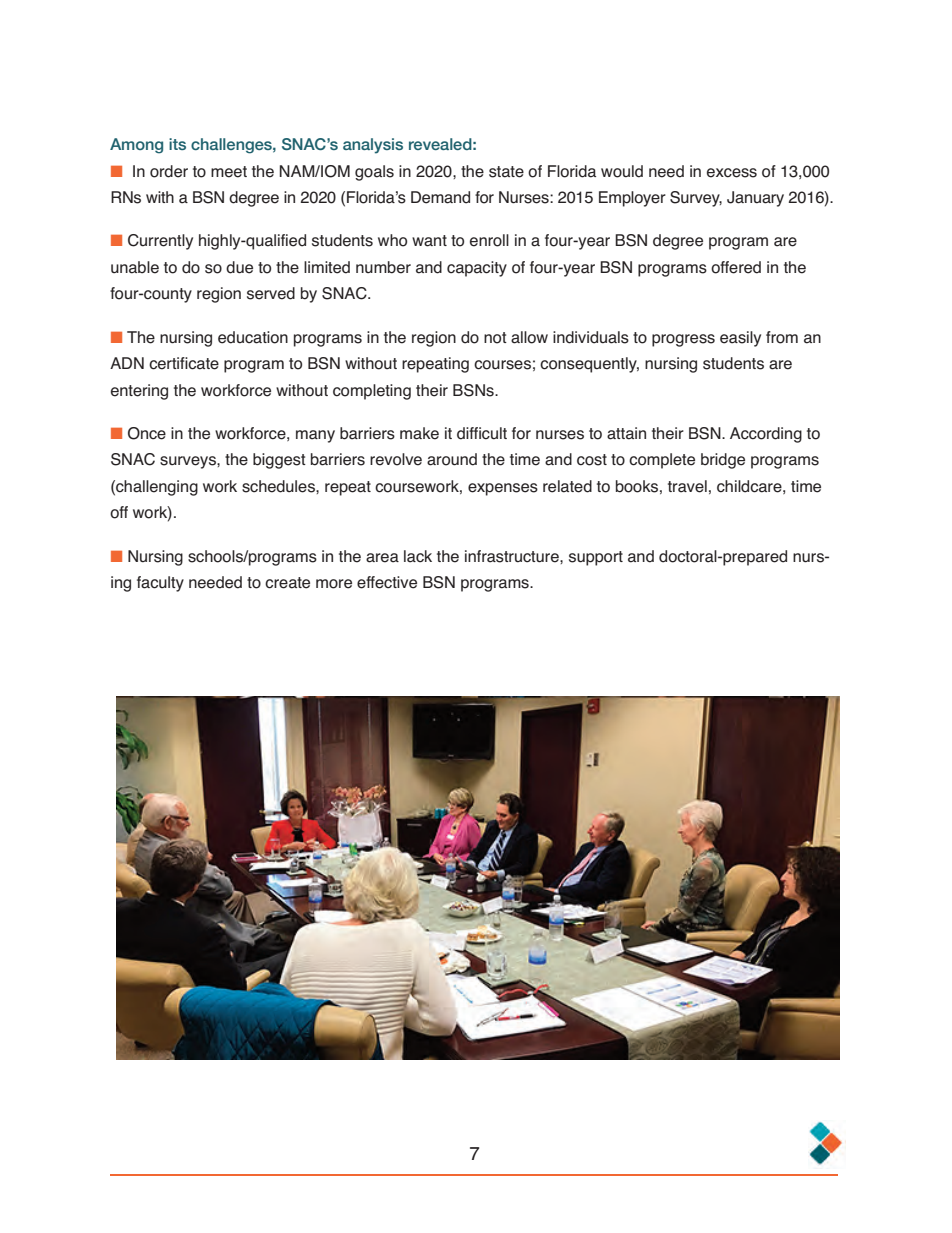 The image size is (952, 1233). What do you see at coordinates (502, 365) in the screenshot?
I see `courses` at bounding box center [502, 365].
